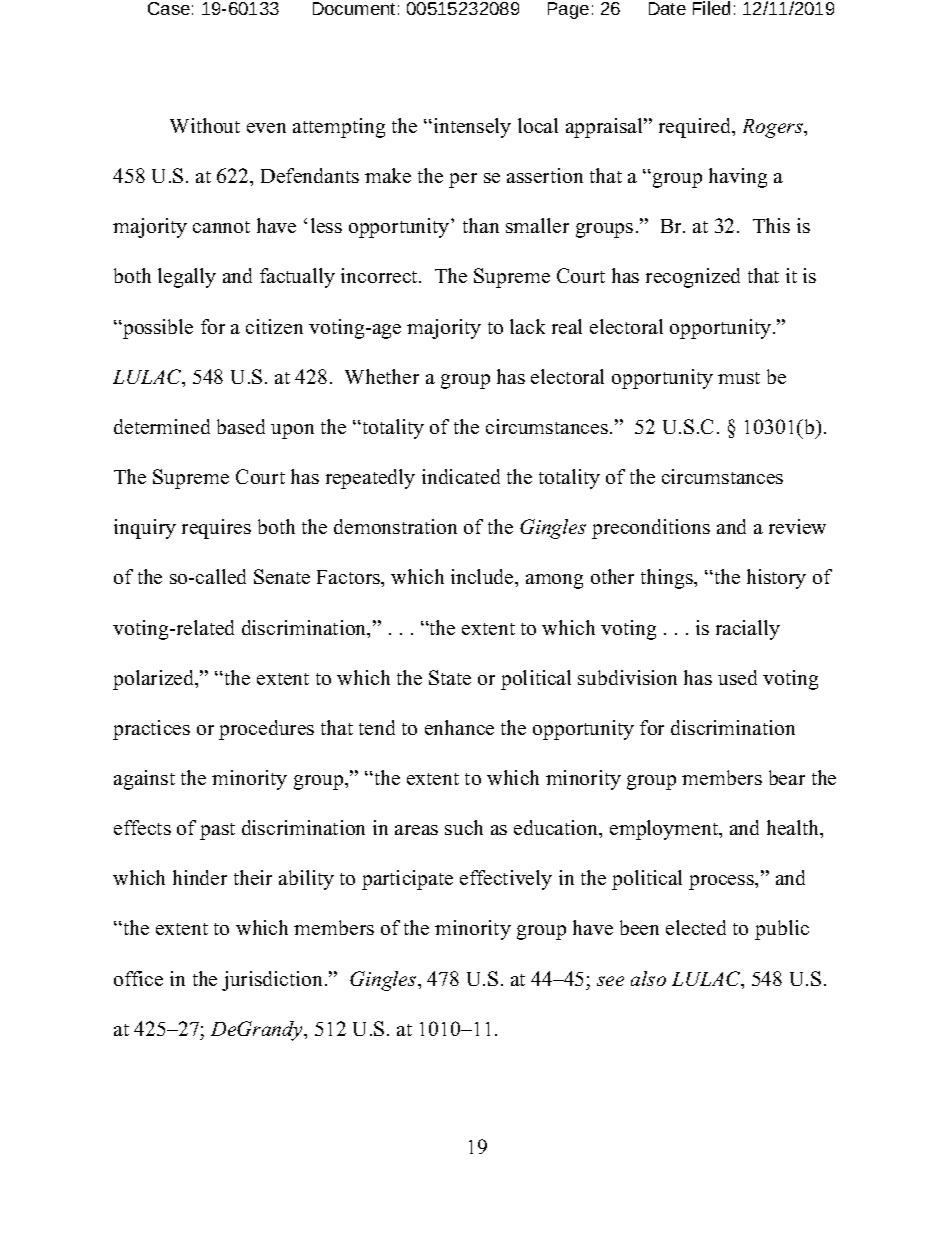  Describe the element at coordinates (187, 278) in the document. I see `legally` at that location.
